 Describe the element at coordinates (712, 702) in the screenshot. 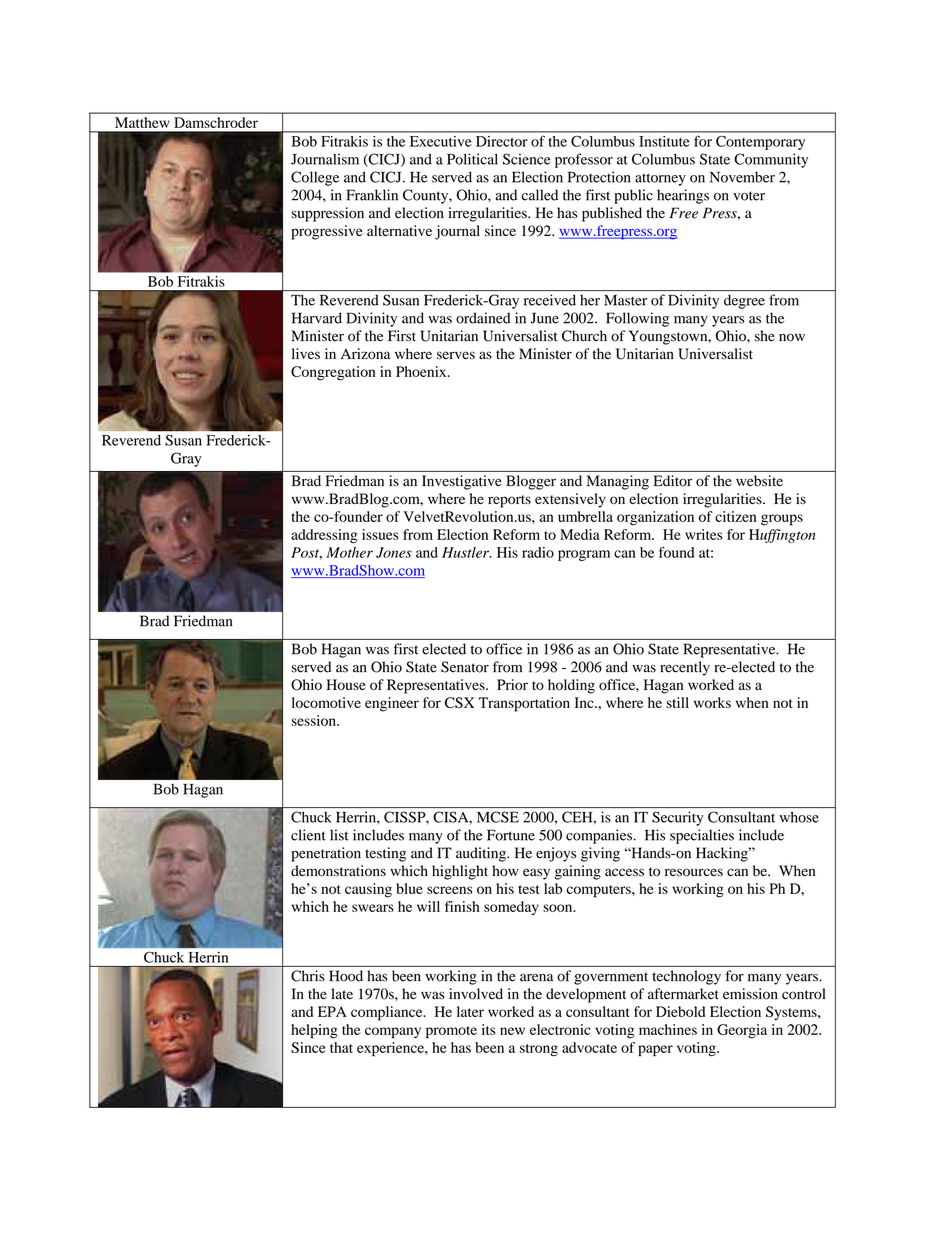

I see `works` at that location.
